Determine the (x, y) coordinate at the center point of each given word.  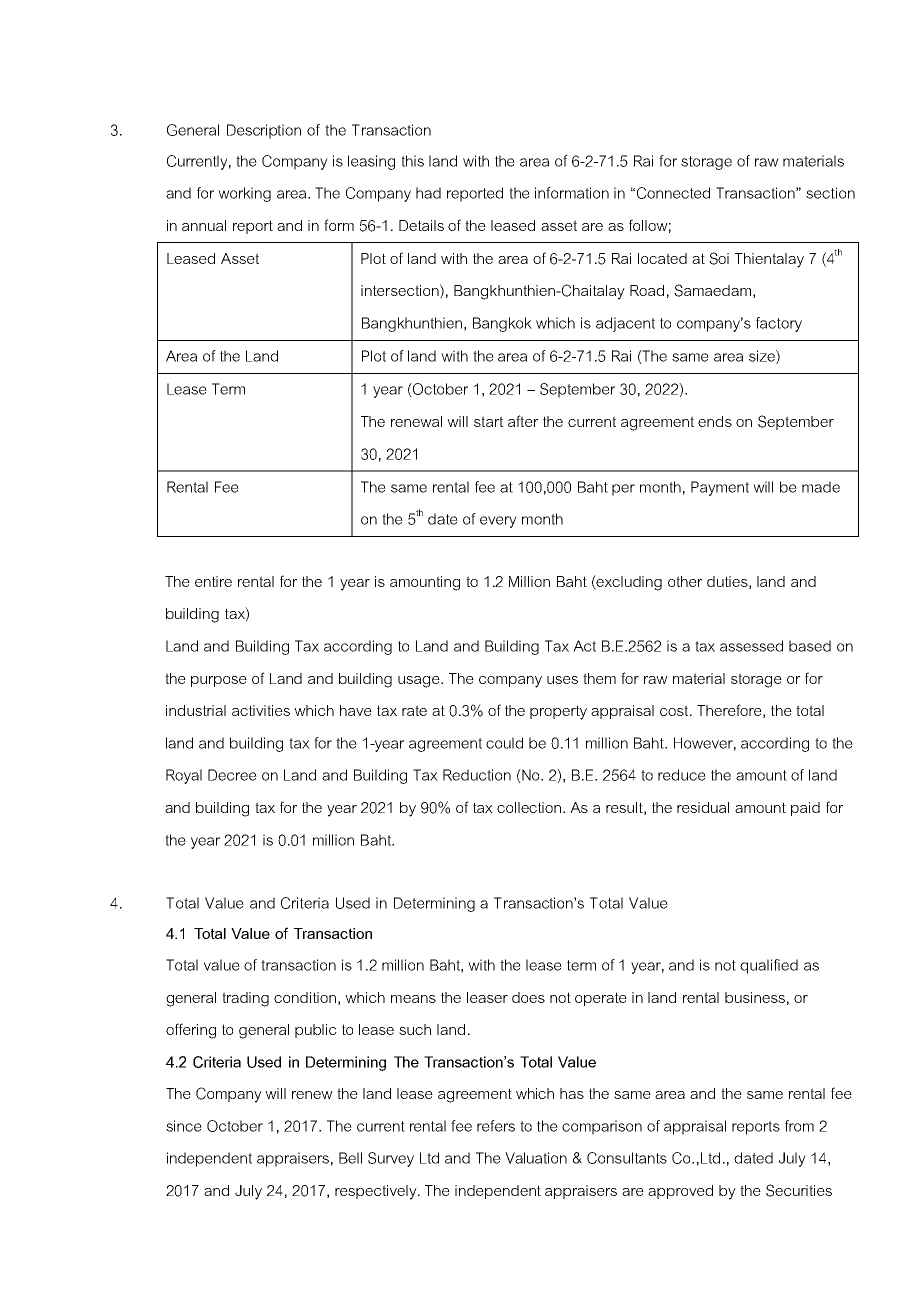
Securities (799, 1190)
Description (264, 131)
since (184, 1126)
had (428, 193)
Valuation (536, 1158)
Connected (673, 193)
